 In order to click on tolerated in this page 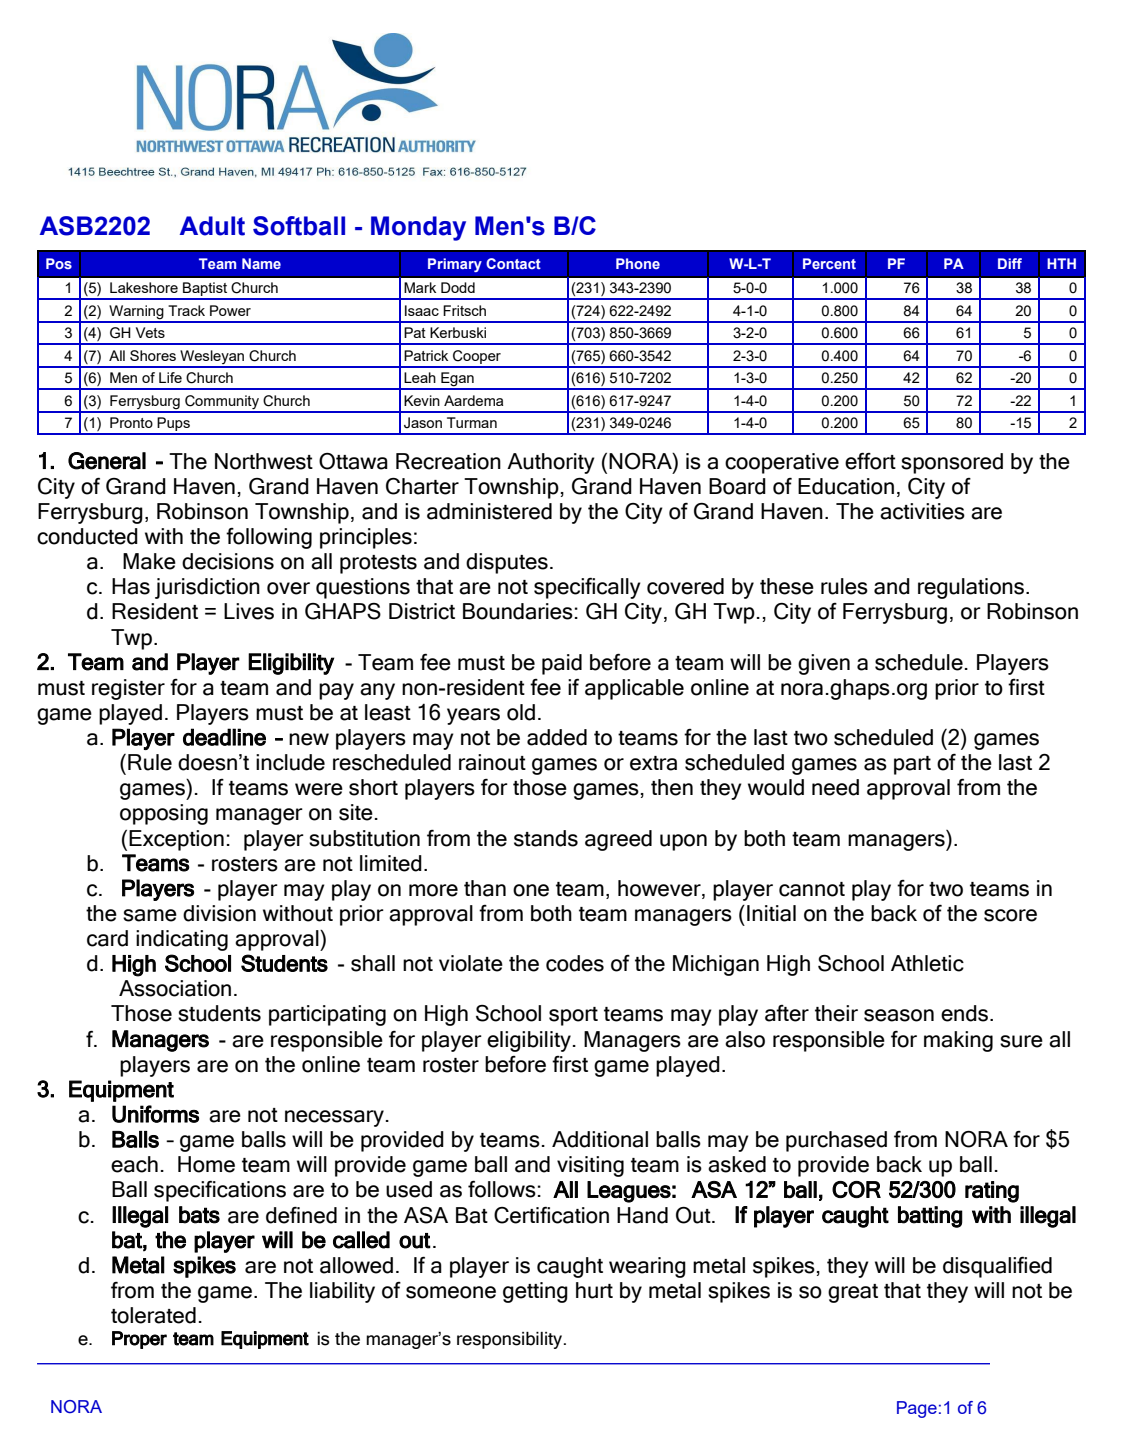, I will do `click(153, 1315)`.
